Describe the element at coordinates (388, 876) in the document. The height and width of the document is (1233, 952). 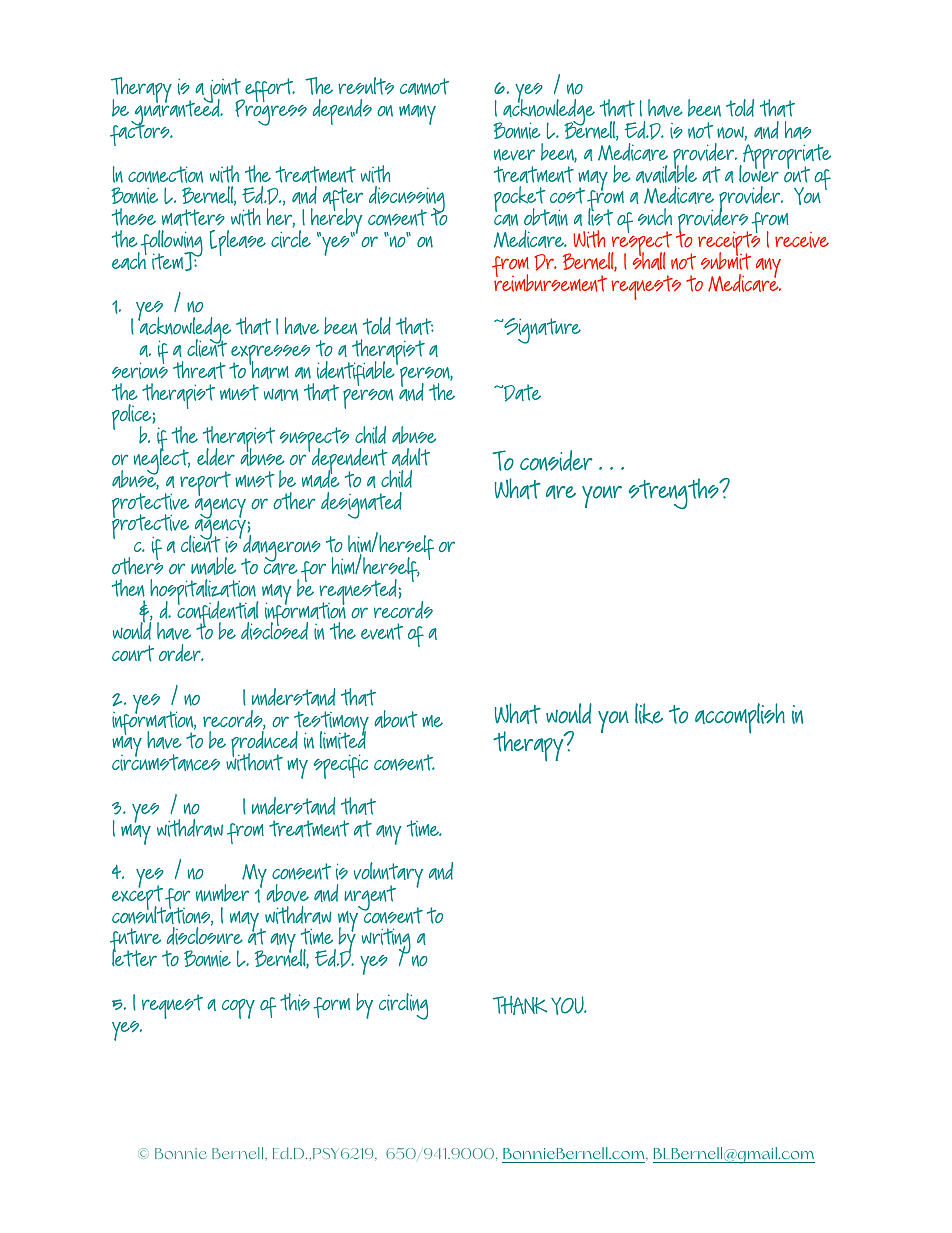
I see `voluntary` at that location.
